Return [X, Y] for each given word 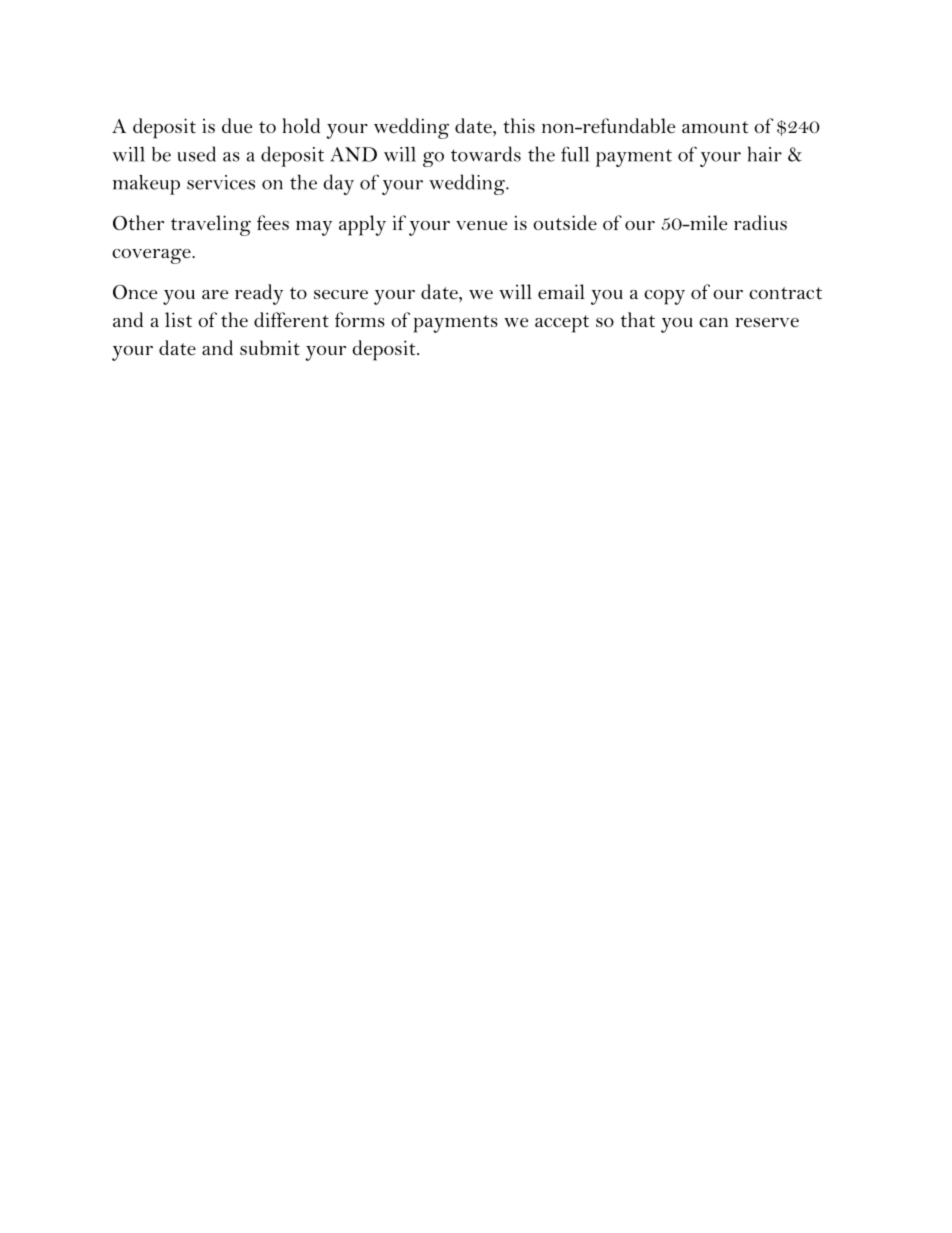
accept [562, 324]
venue [481, 226]
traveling [211, 225]
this [519, 125]
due [237, 126]
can [713, 322]
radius [760, 222]
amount [715, 127]
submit [270, 347]
